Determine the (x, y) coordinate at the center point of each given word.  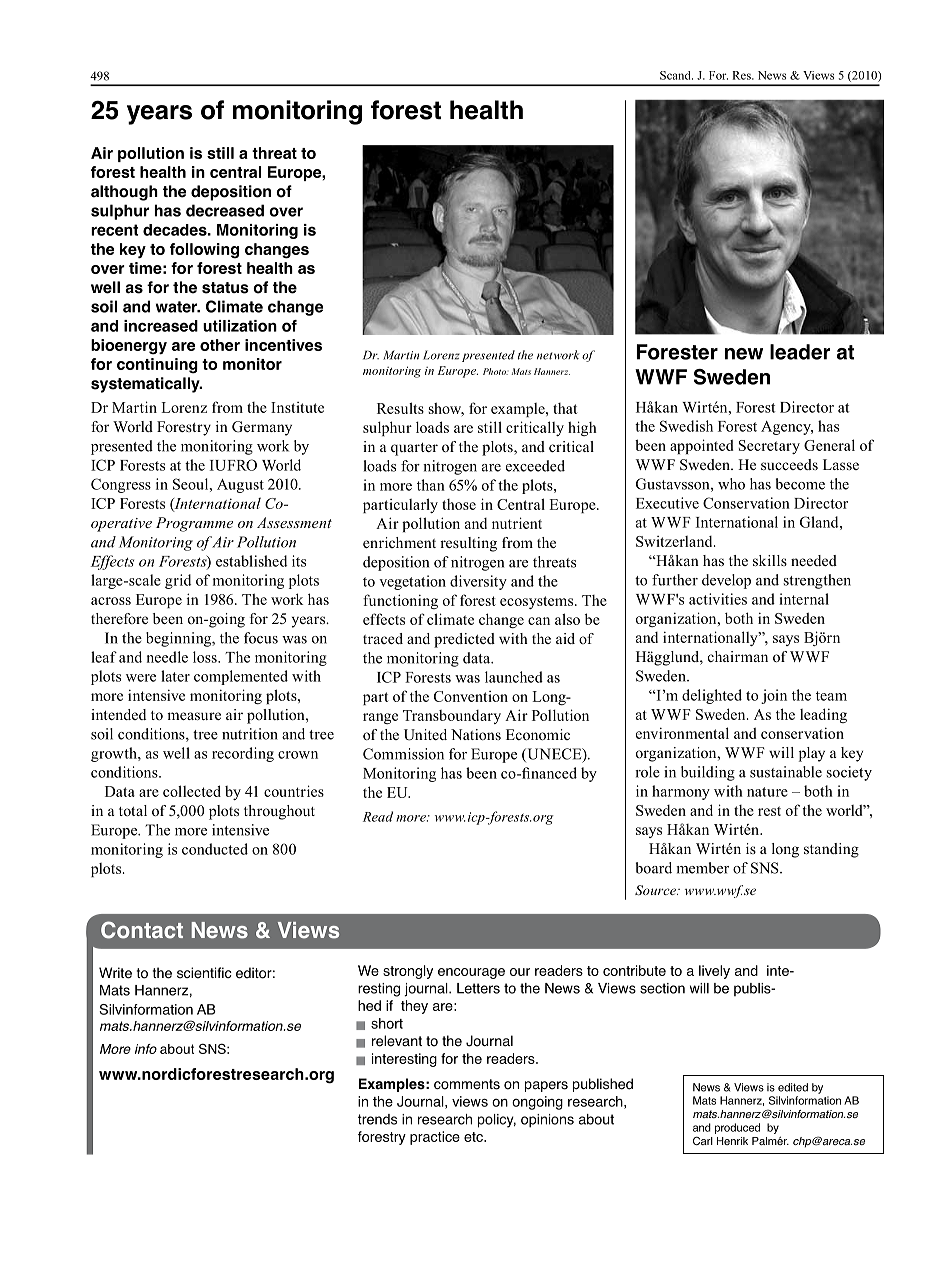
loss (206, 657)
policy (497, 1121)
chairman (738, 656)
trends (377, 1119)
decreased (225, 210)
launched (514, 677)
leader (800, 352)
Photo (495, 371)
